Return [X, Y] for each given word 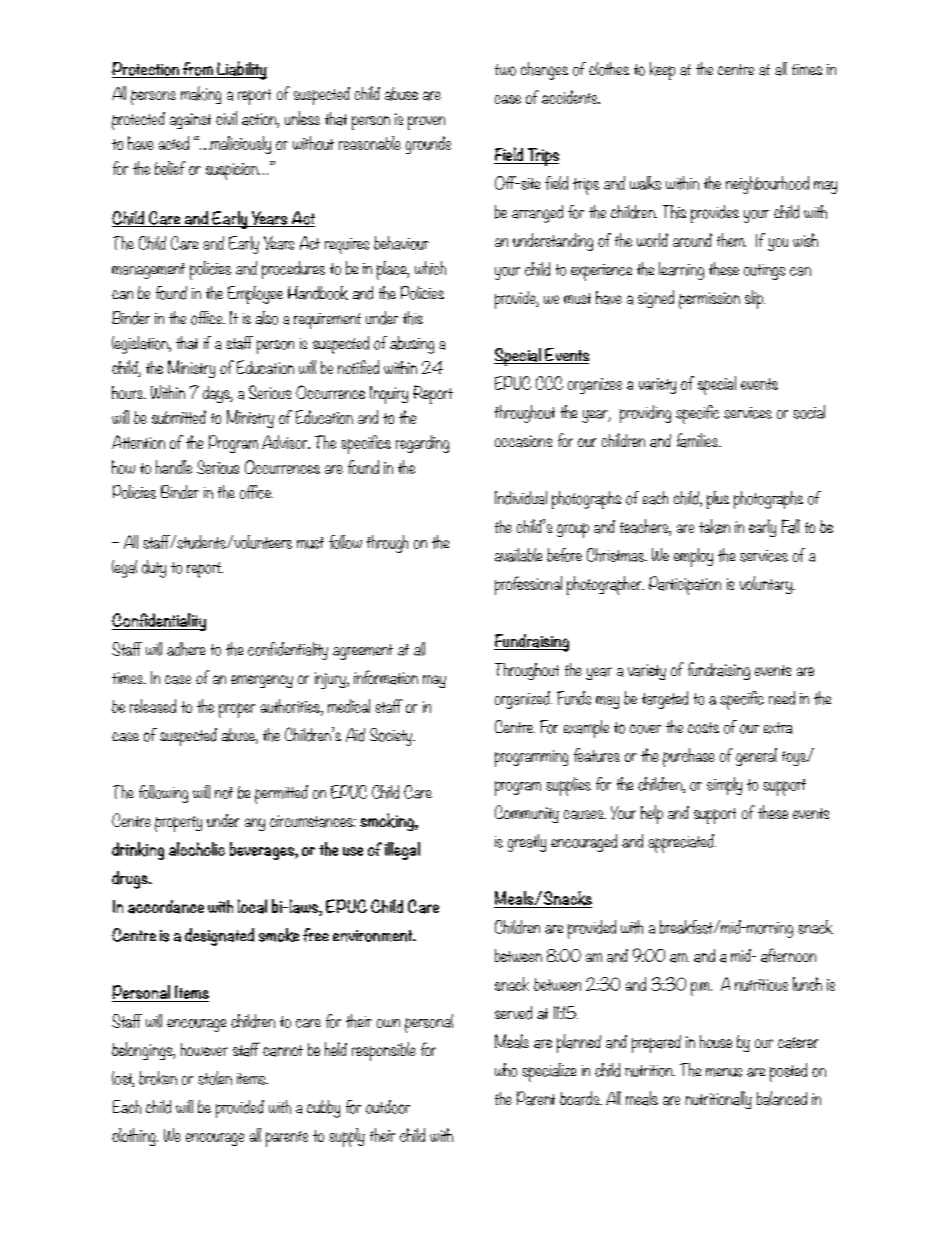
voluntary [767, 585]
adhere [186, 649]
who [506, 1070]
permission [709, 300]
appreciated [682, 843]
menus [724, 1072]
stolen [215, 1078]
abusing [412, 345]
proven [426, 123]
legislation [141, 345]
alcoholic [197, 849]
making [201, 95]
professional [528, 585]
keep [662, 71]
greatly [527, 843]
